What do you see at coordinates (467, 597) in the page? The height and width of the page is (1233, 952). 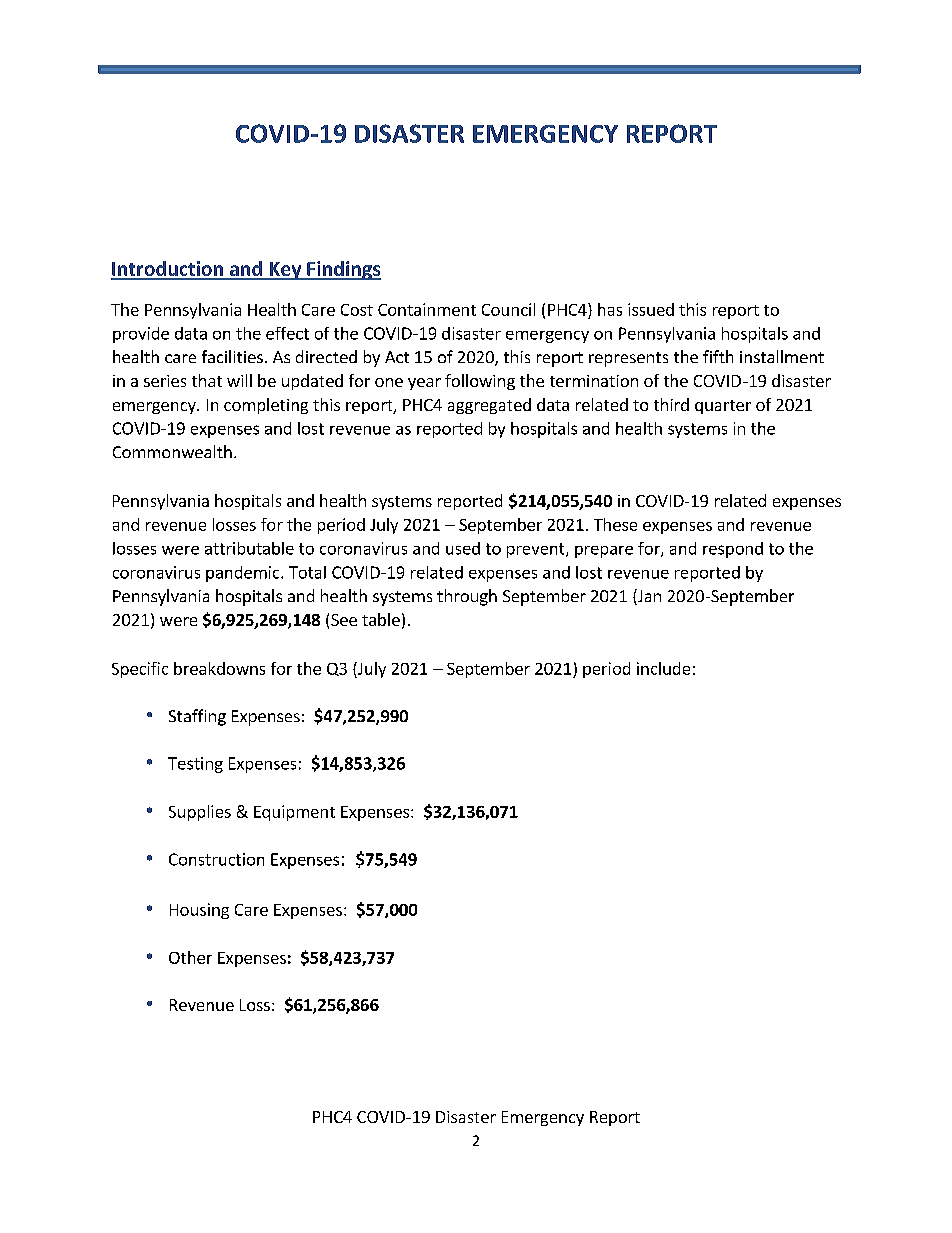 I see `through` at bounding box center [467, 597].
